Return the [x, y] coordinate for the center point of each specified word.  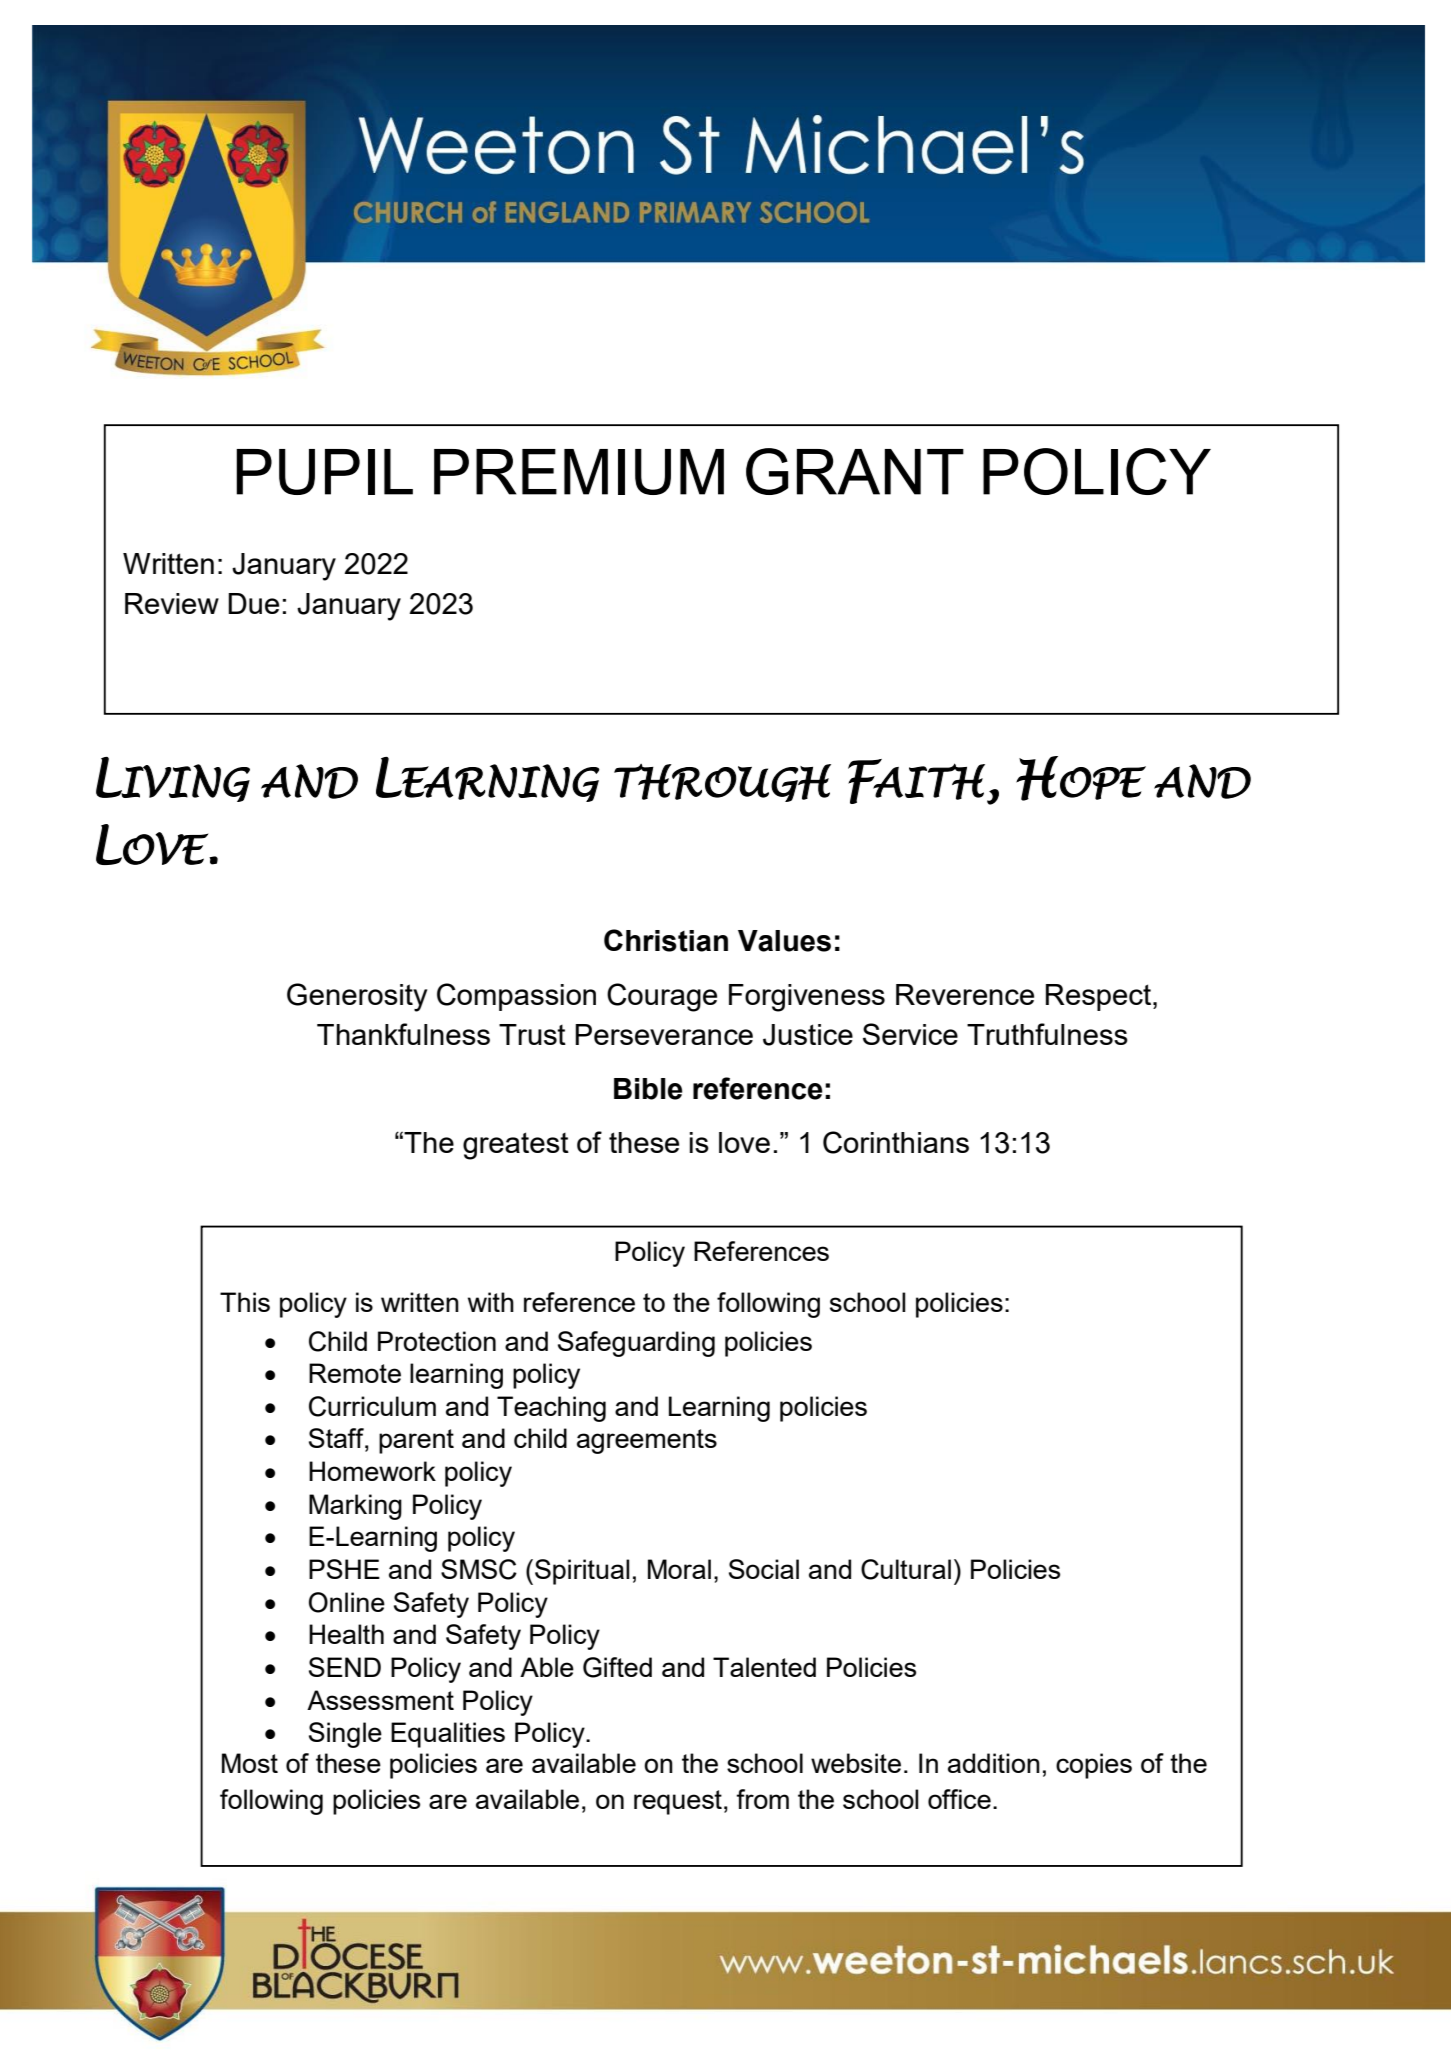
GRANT [855, 471]
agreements [647, 1441]
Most [250, 1763]
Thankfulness [403, 1034]
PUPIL [324, 472]
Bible [648, 1089]
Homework [372, 1471]
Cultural [906, 1569]
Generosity [357, 997]
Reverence [965, 994]
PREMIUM [579, 472]
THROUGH [722, 783]
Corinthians [896, 1142]
